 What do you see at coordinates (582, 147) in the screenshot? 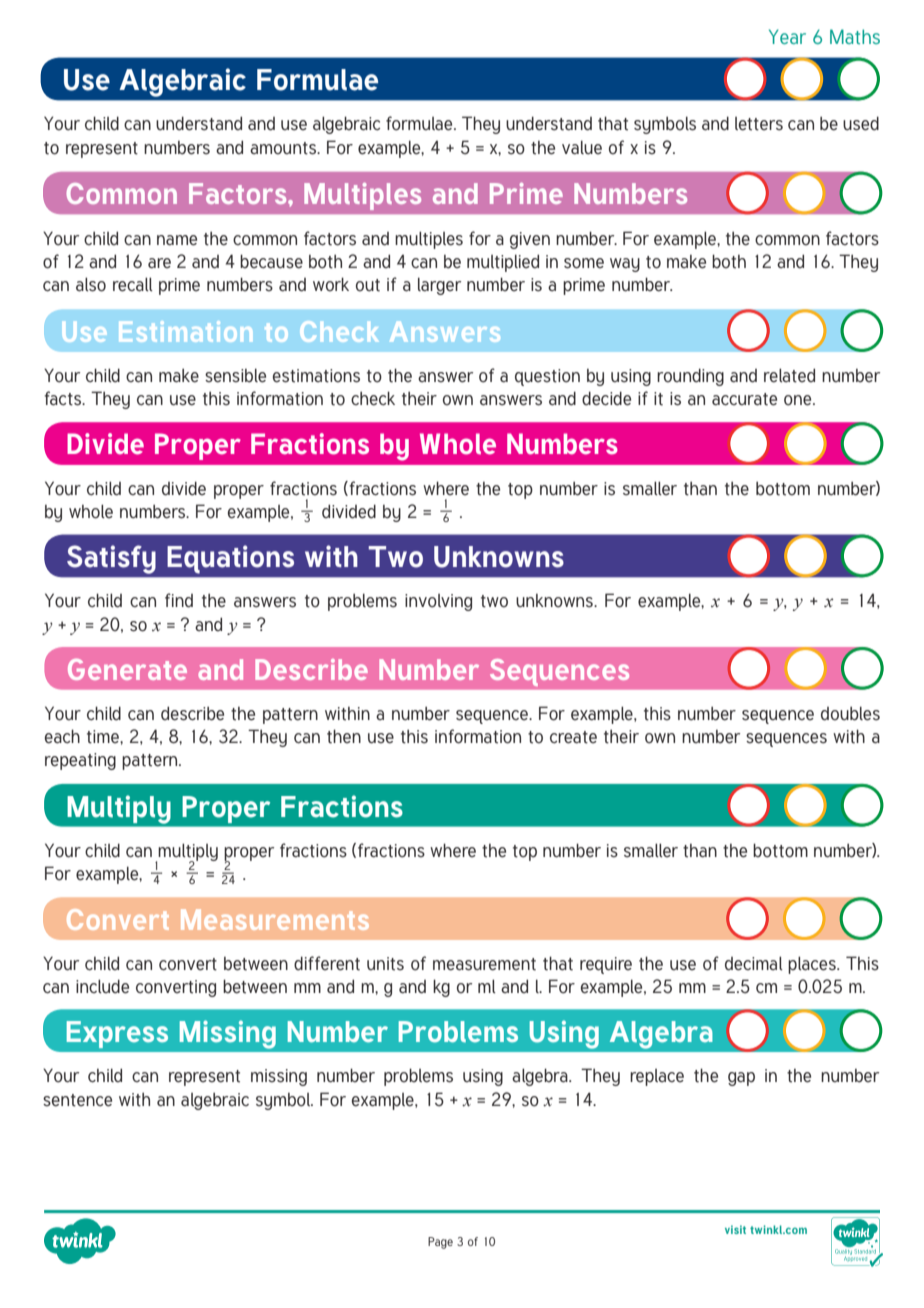
I see `value` at bounding box center [582, 147].
